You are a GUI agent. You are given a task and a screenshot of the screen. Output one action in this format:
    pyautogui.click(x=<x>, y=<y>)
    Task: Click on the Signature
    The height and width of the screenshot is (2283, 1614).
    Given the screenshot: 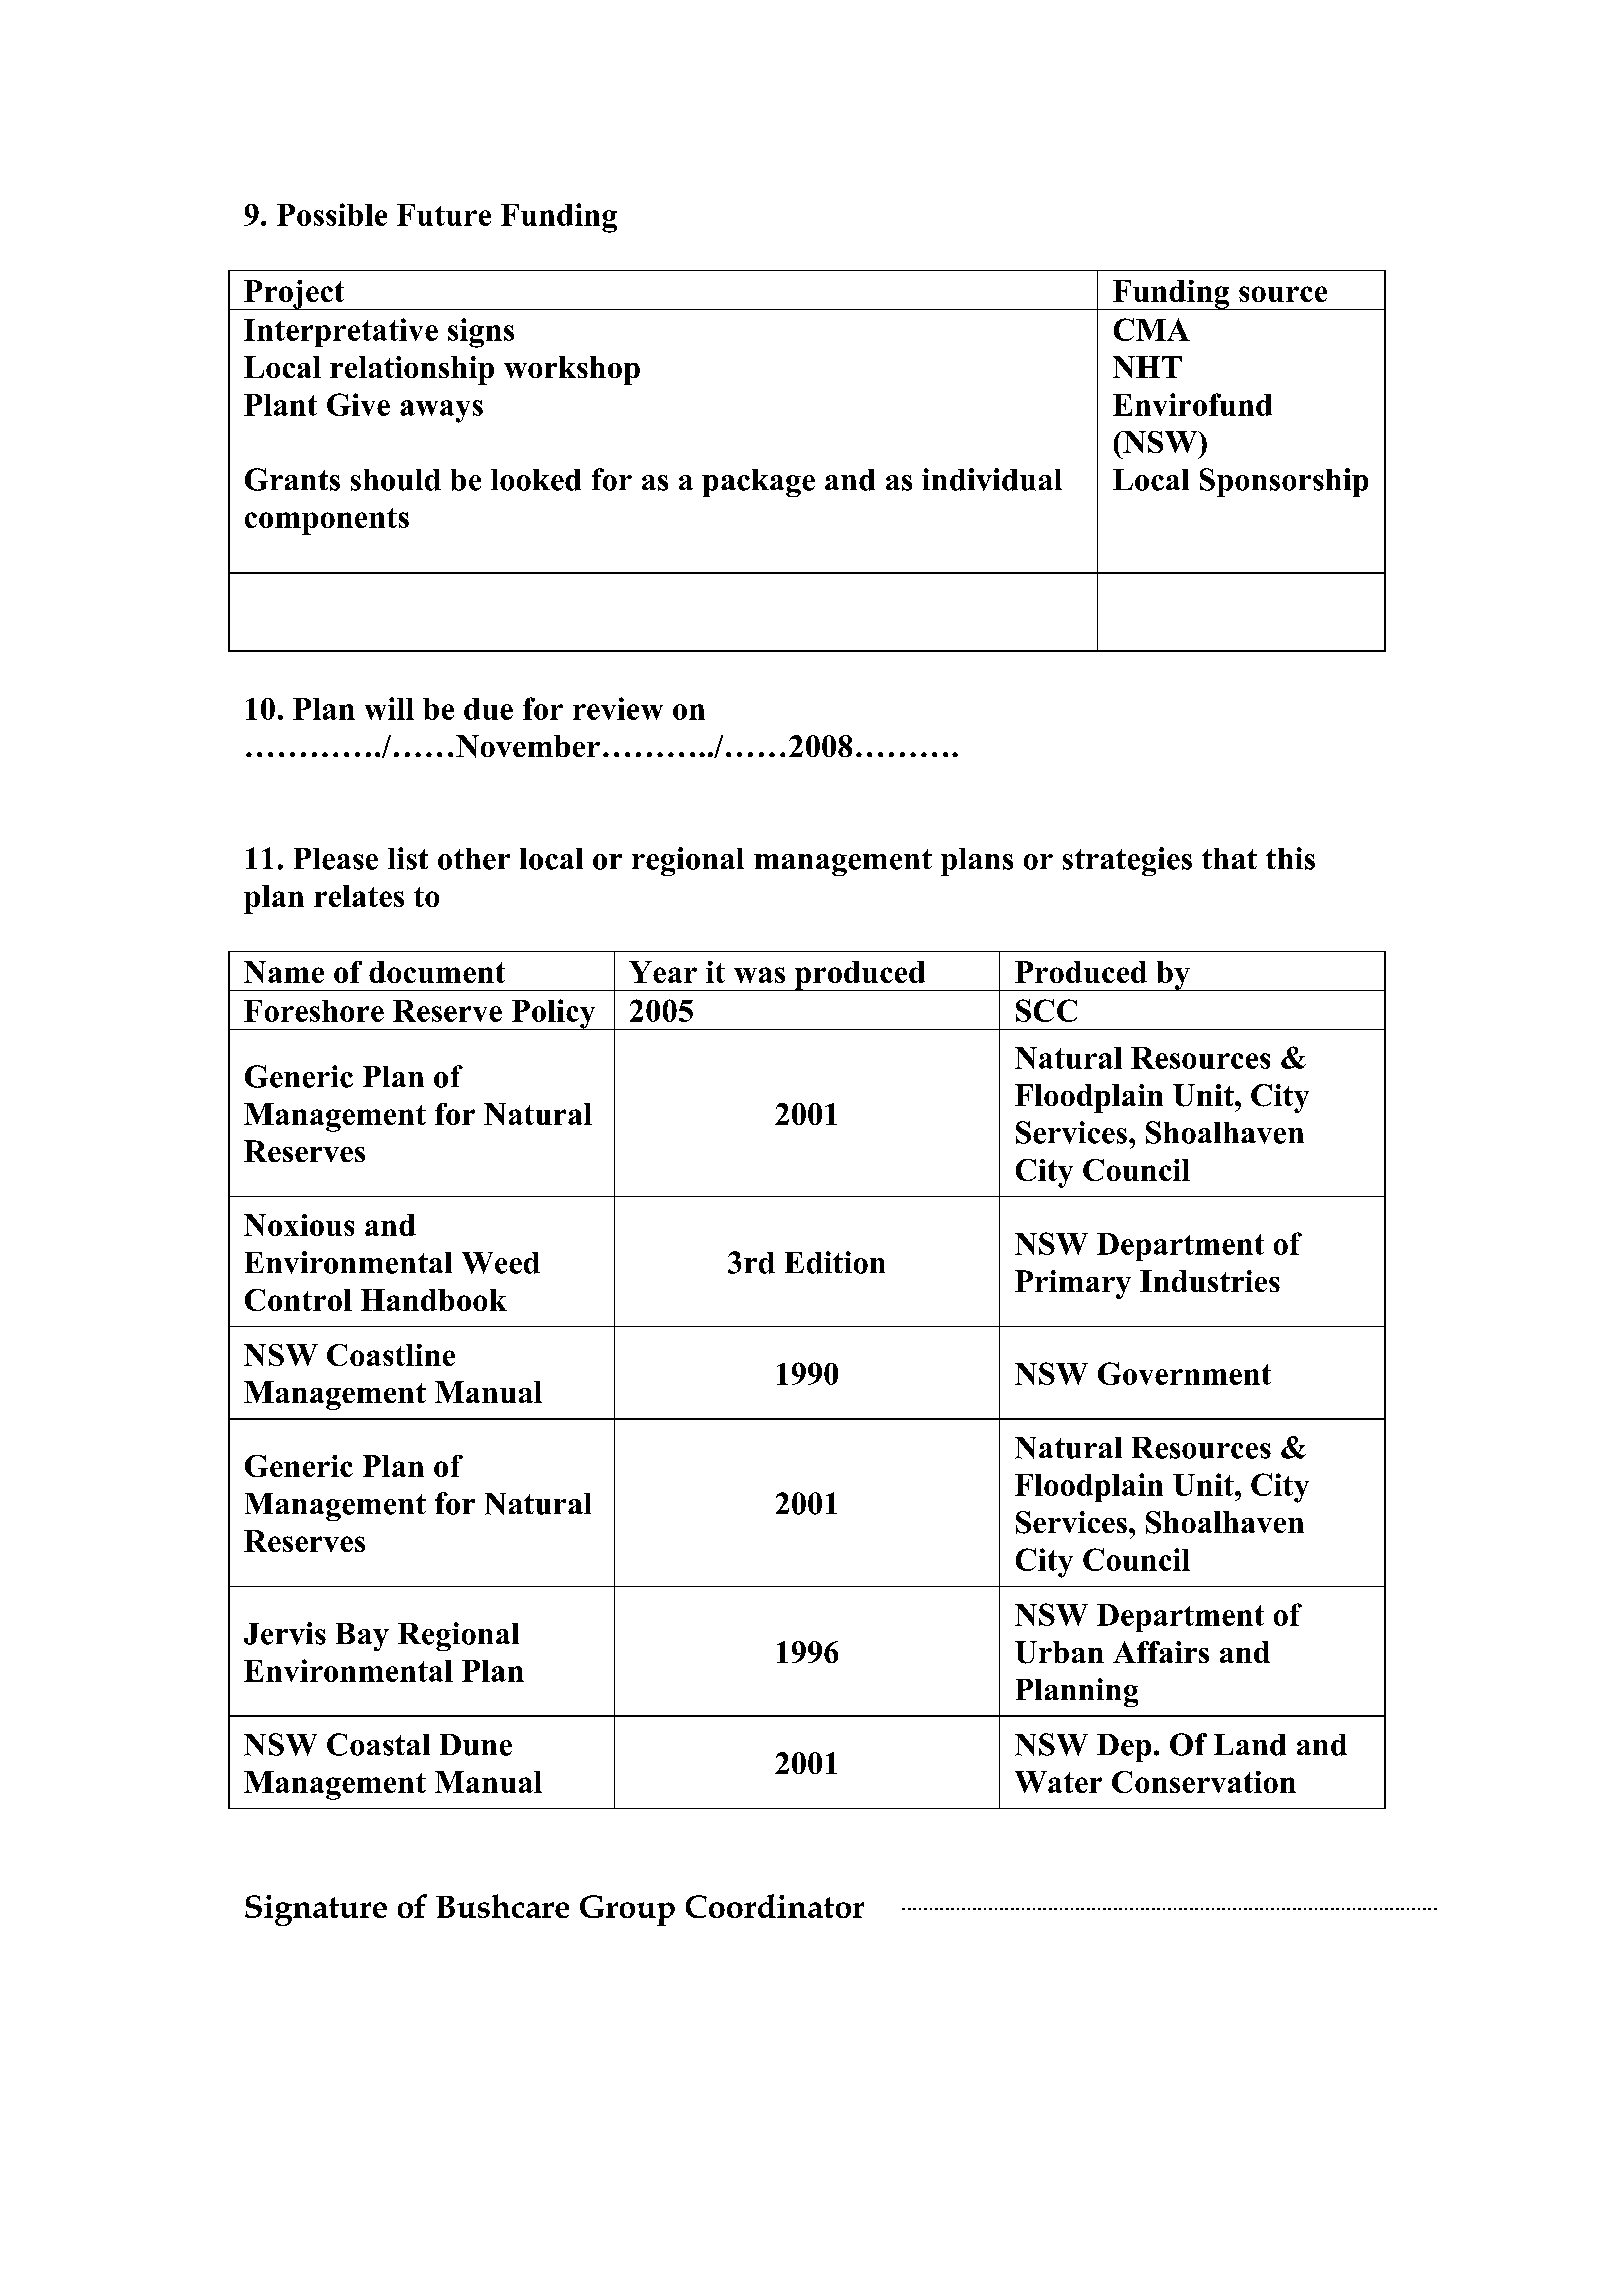 What is the action you would take?
    pyautogui.click(x=316, y=1910)
